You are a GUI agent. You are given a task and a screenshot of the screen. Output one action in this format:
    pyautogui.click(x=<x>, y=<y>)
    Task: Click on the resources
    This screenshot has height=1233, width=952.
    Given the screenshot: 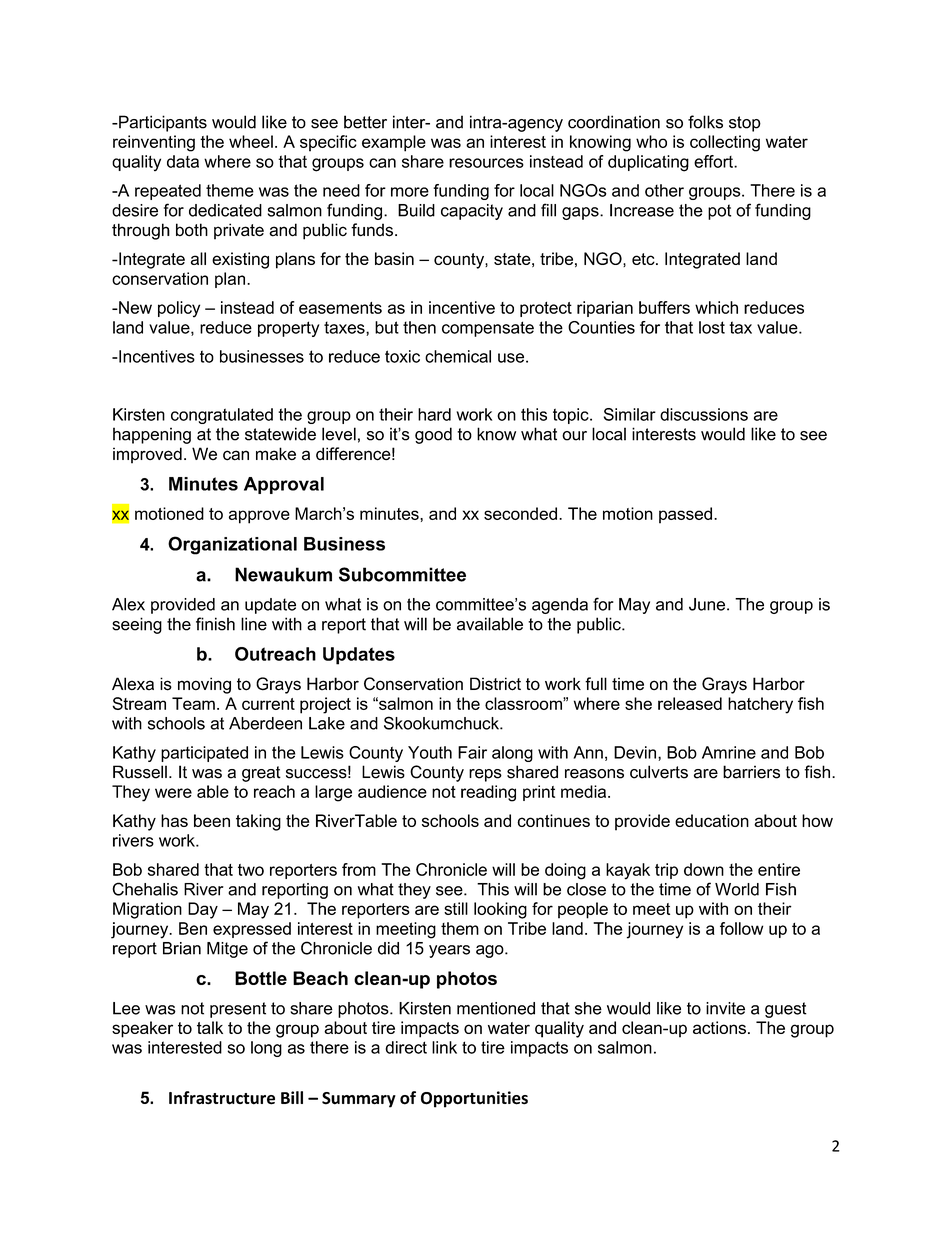 What is the action you would take?
    pyautogui.click(x=486, y=163)
